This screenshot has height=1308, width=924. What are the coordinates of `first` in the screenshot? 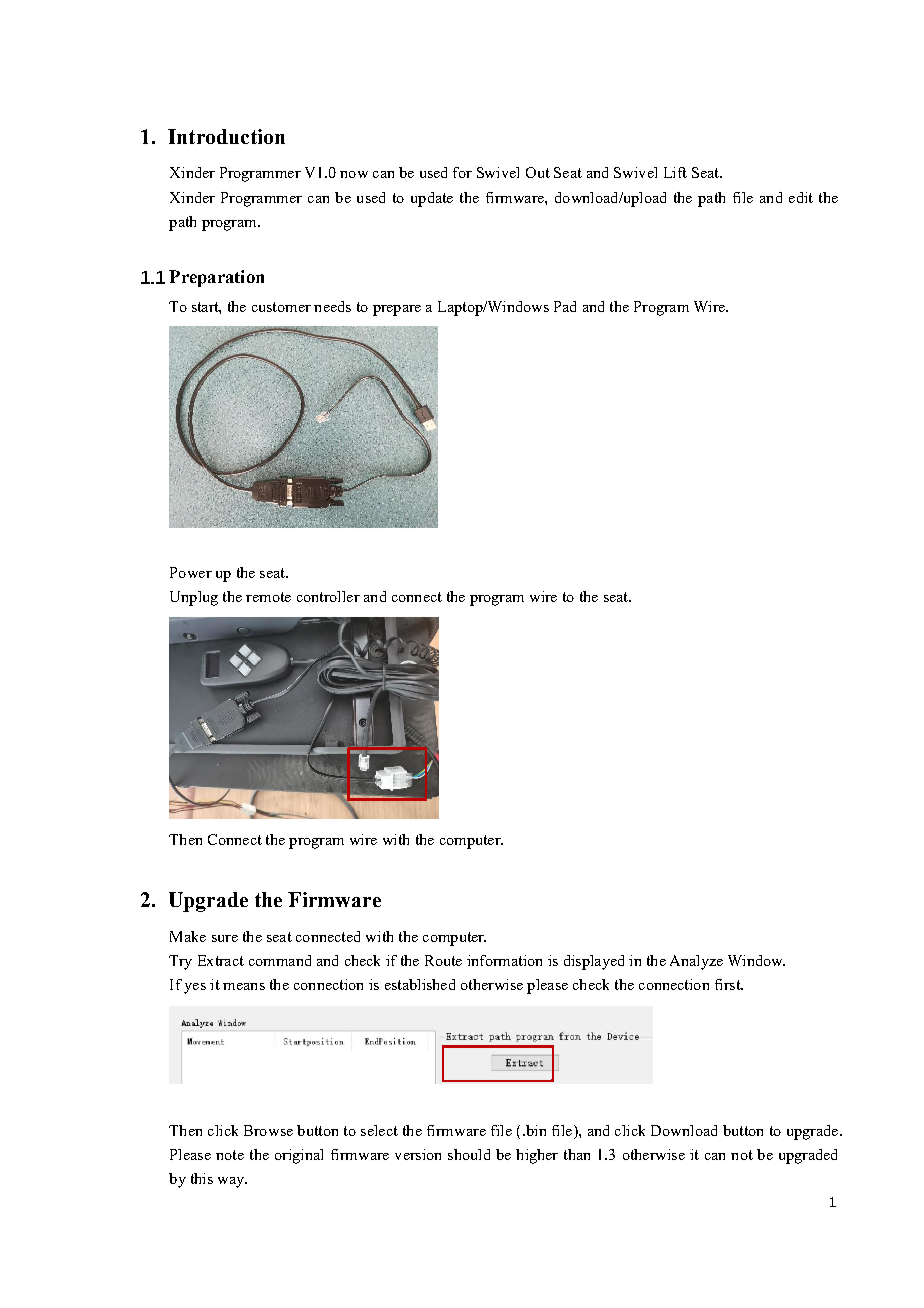 It's located at (729, 984).
